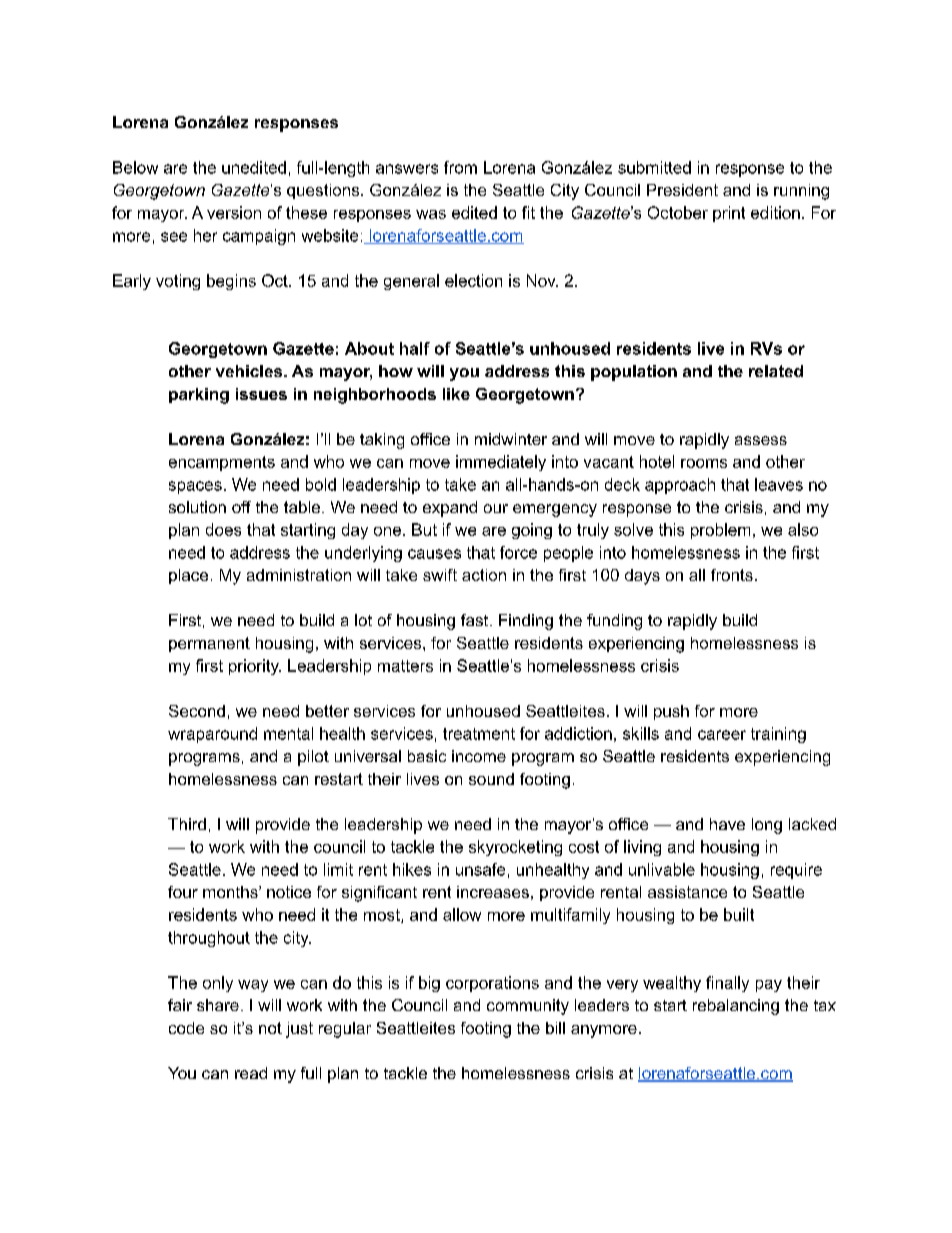 The height and width of the document is (1233, 952). What do you see at coordinates (732, 575) in the document?
I see `fronts` at bounding box center [732, 575].
